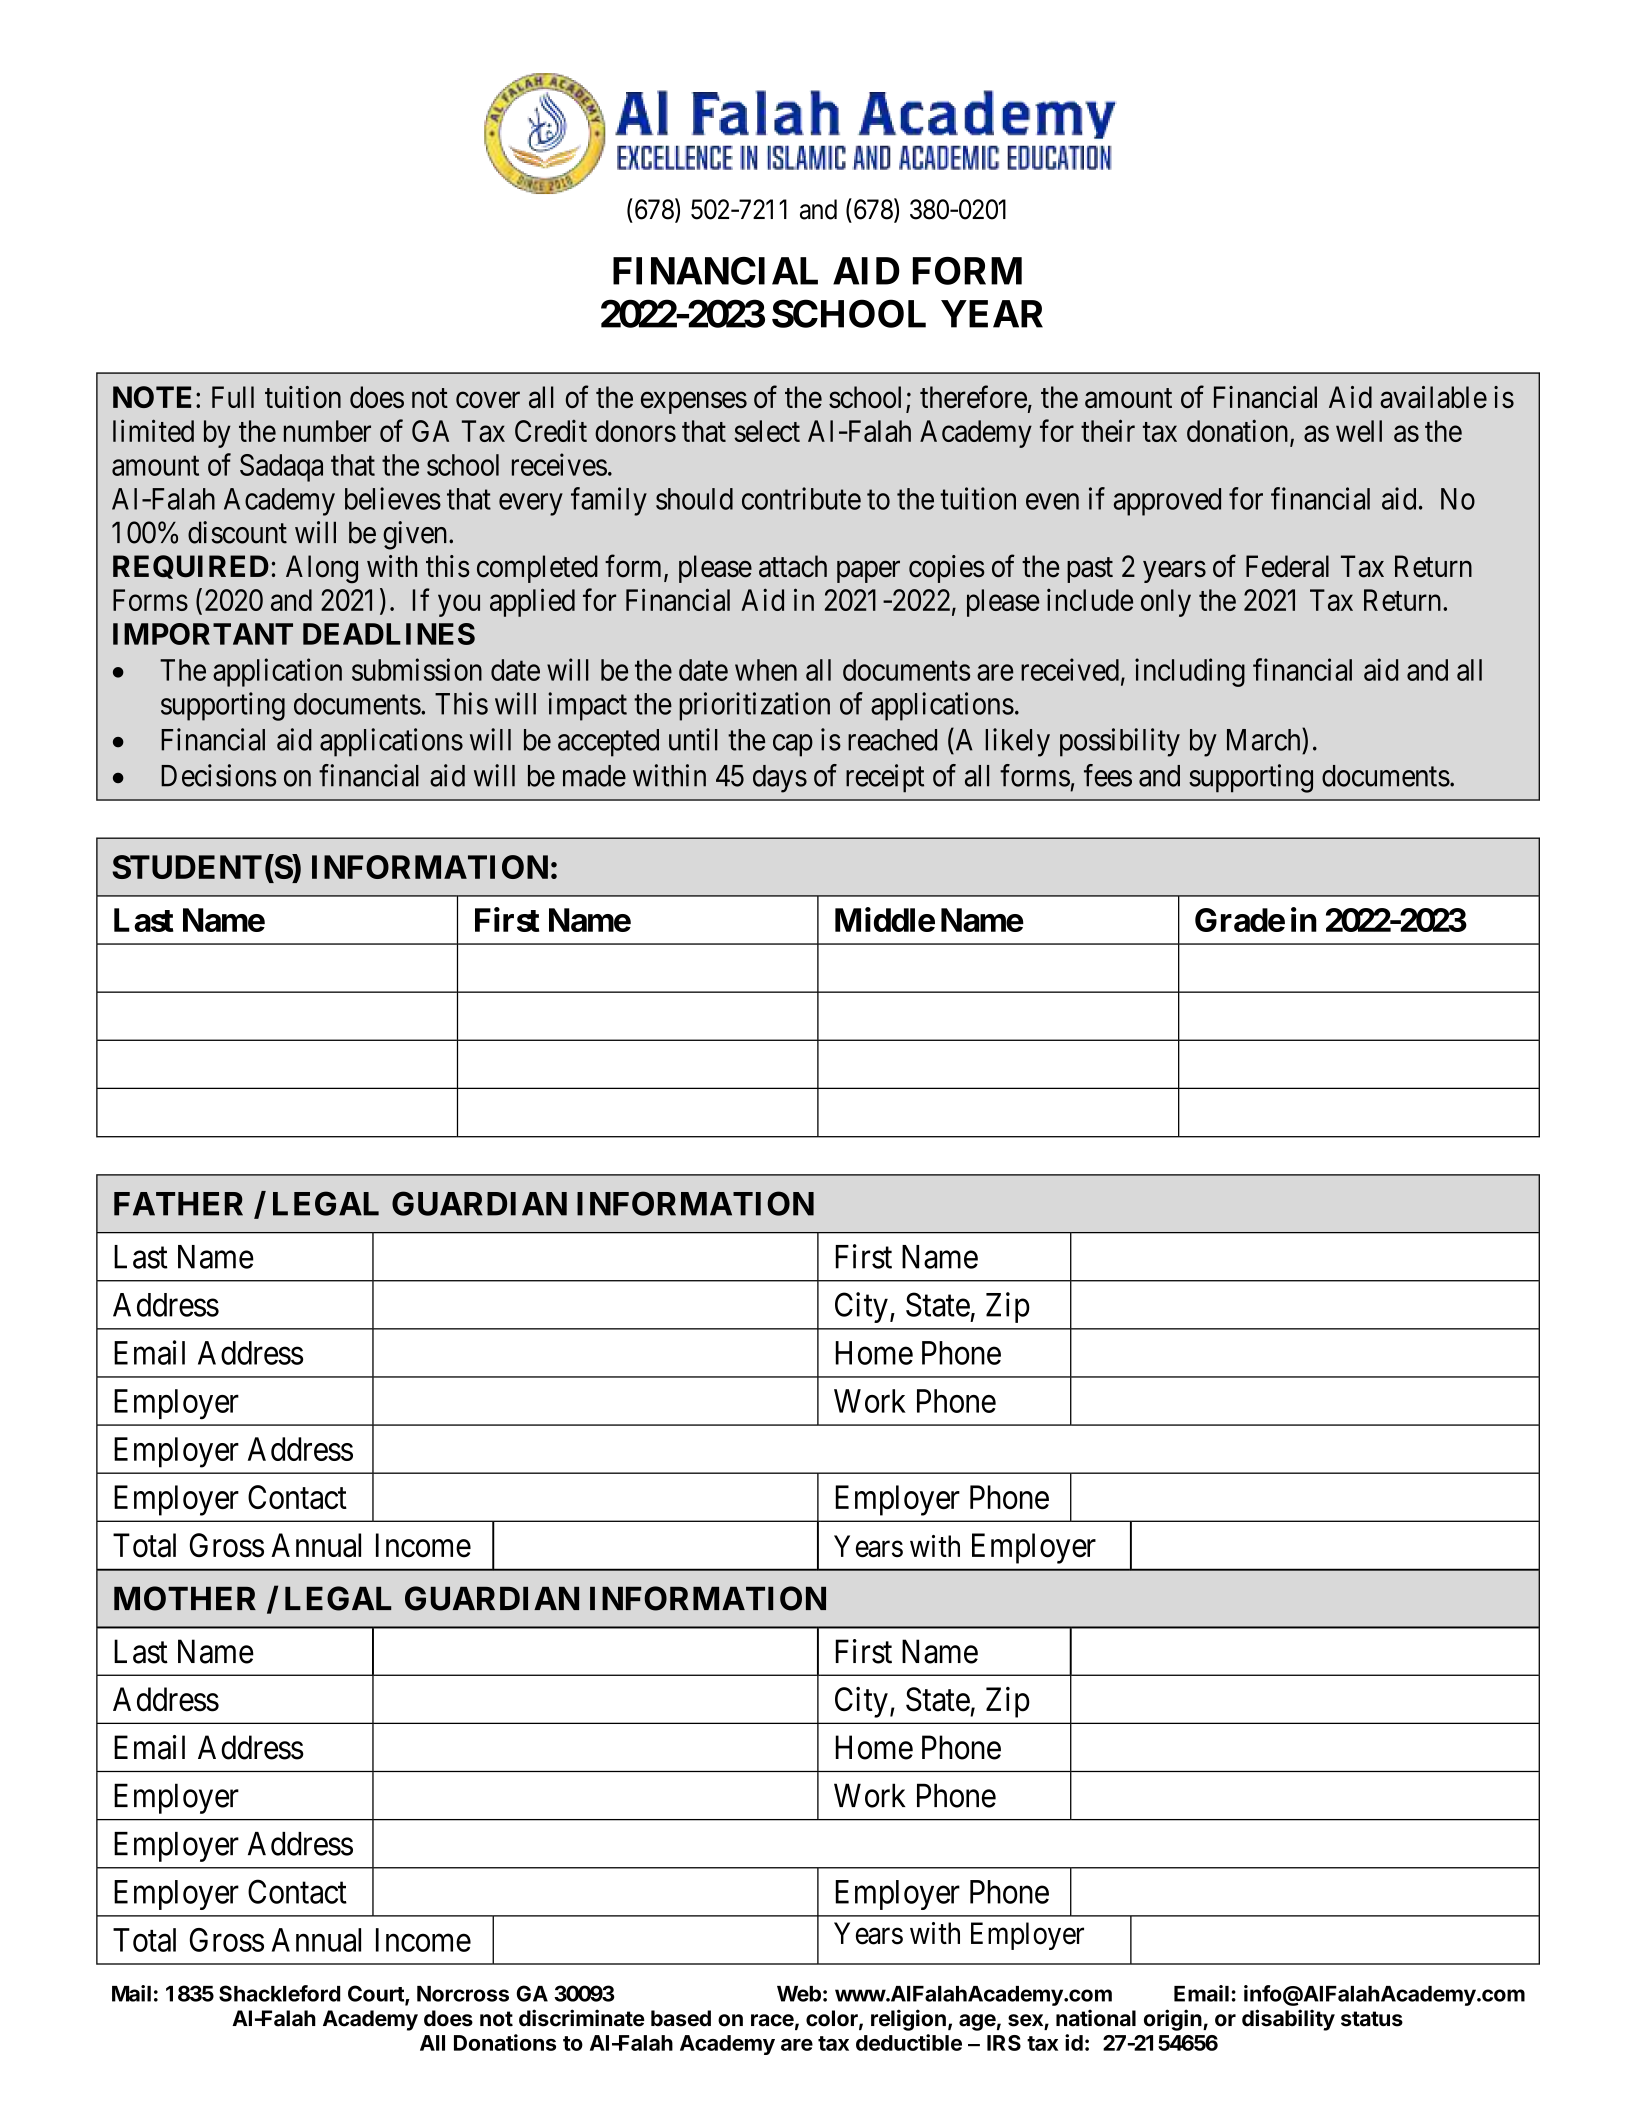  I want to click on based, so click(681, 2018).
